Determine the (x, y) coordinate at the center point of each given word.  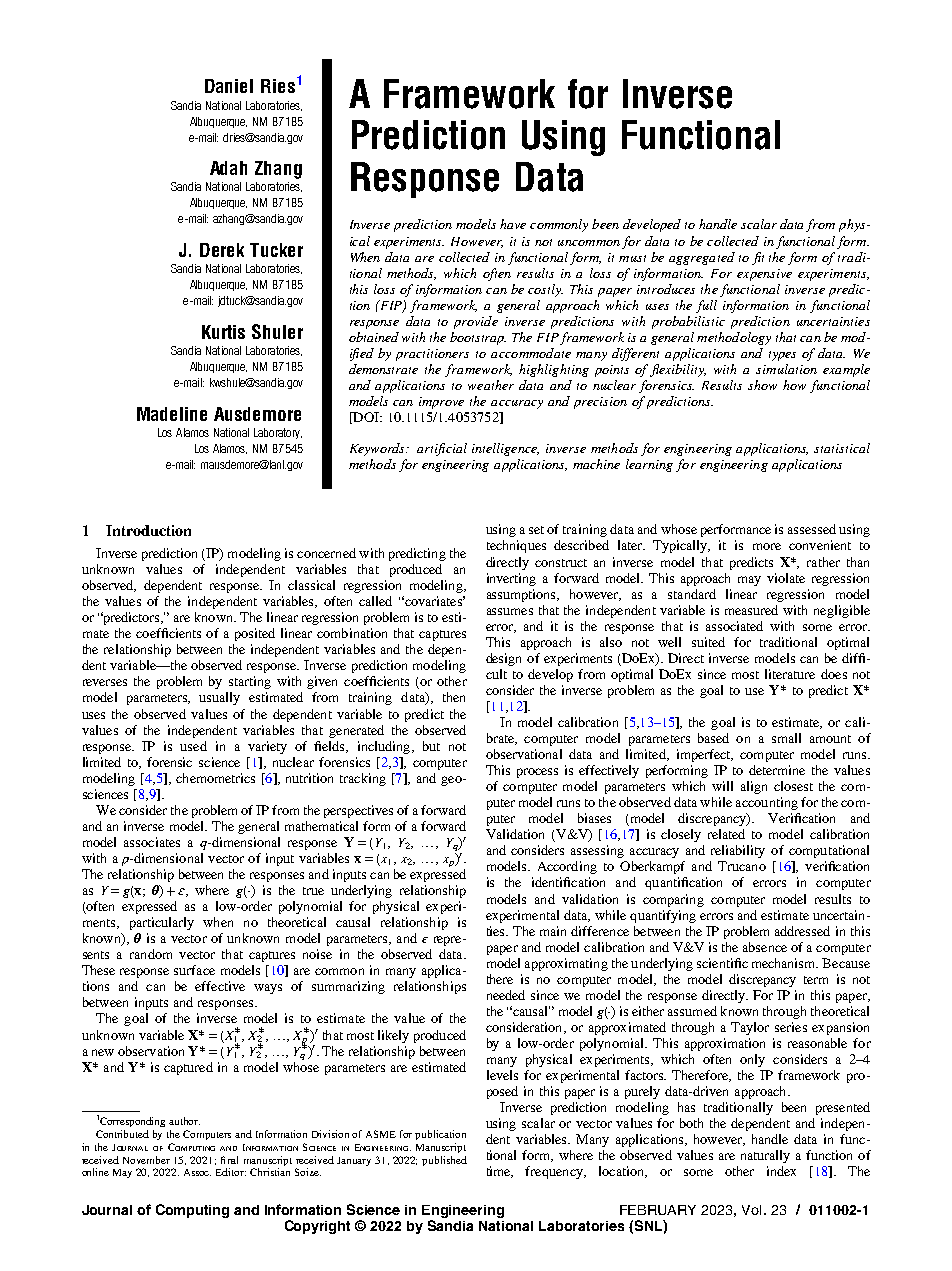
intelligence (505, 449)
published (444, 1161)
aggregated (702, 258)
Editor (231, 1172)
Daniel (229, 86)
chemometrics (215, 778)
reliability (738, 851)
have (513, 224)
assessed (812, 529)
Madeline (172, 414)
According (567, 867)
